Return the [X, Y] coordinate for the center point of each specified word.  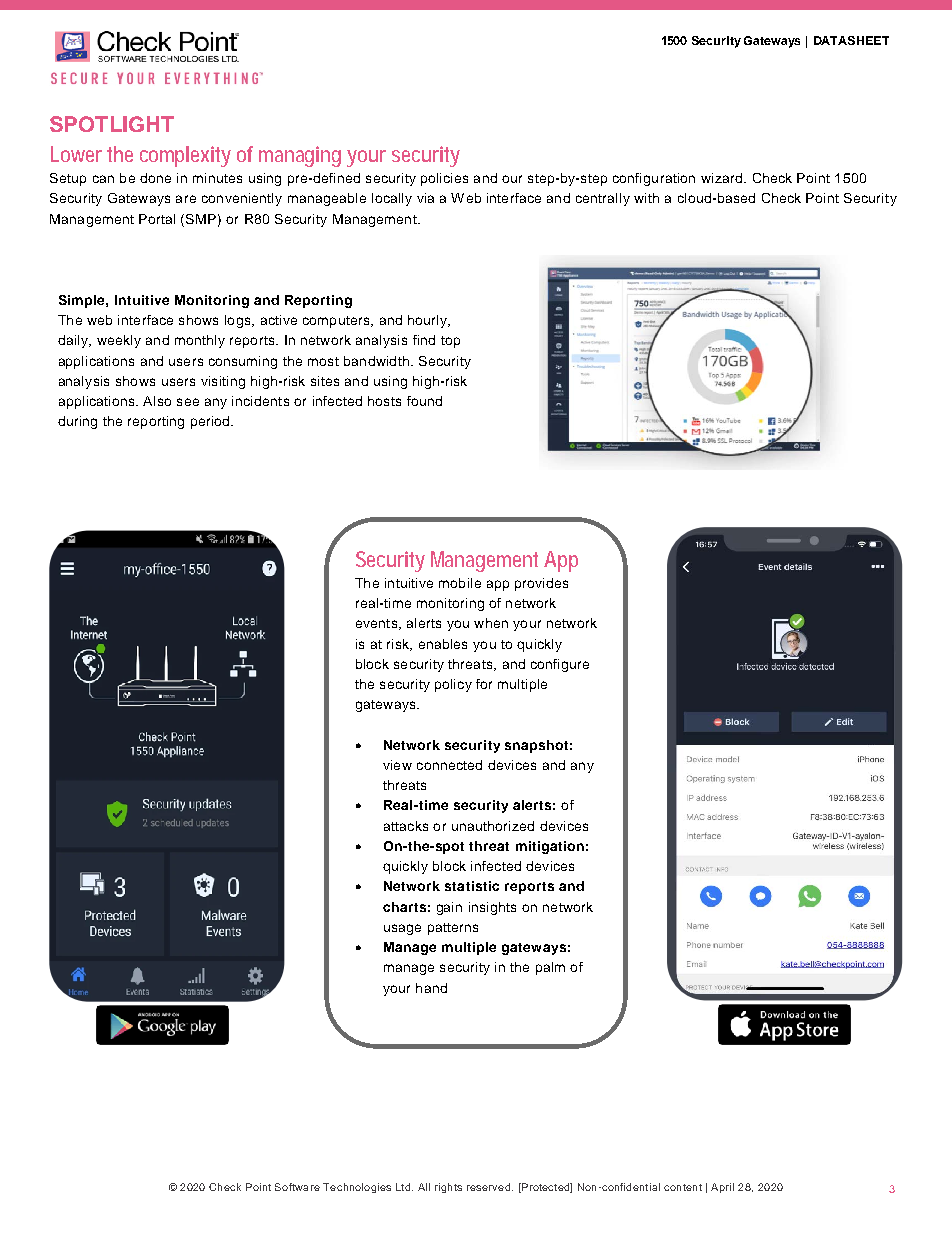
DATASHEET [851, 40]
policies [444, 179]
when [491, 623]
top [450, 342]
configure [560, 665]
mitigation [550, 847]
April [722, 1188]
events [376, 623]
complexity [185, 156]
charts [404, 907]
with [646, 198]
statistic [472, 886]
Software [297, 1187]
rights [448, 1188]
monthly [200, 341]
